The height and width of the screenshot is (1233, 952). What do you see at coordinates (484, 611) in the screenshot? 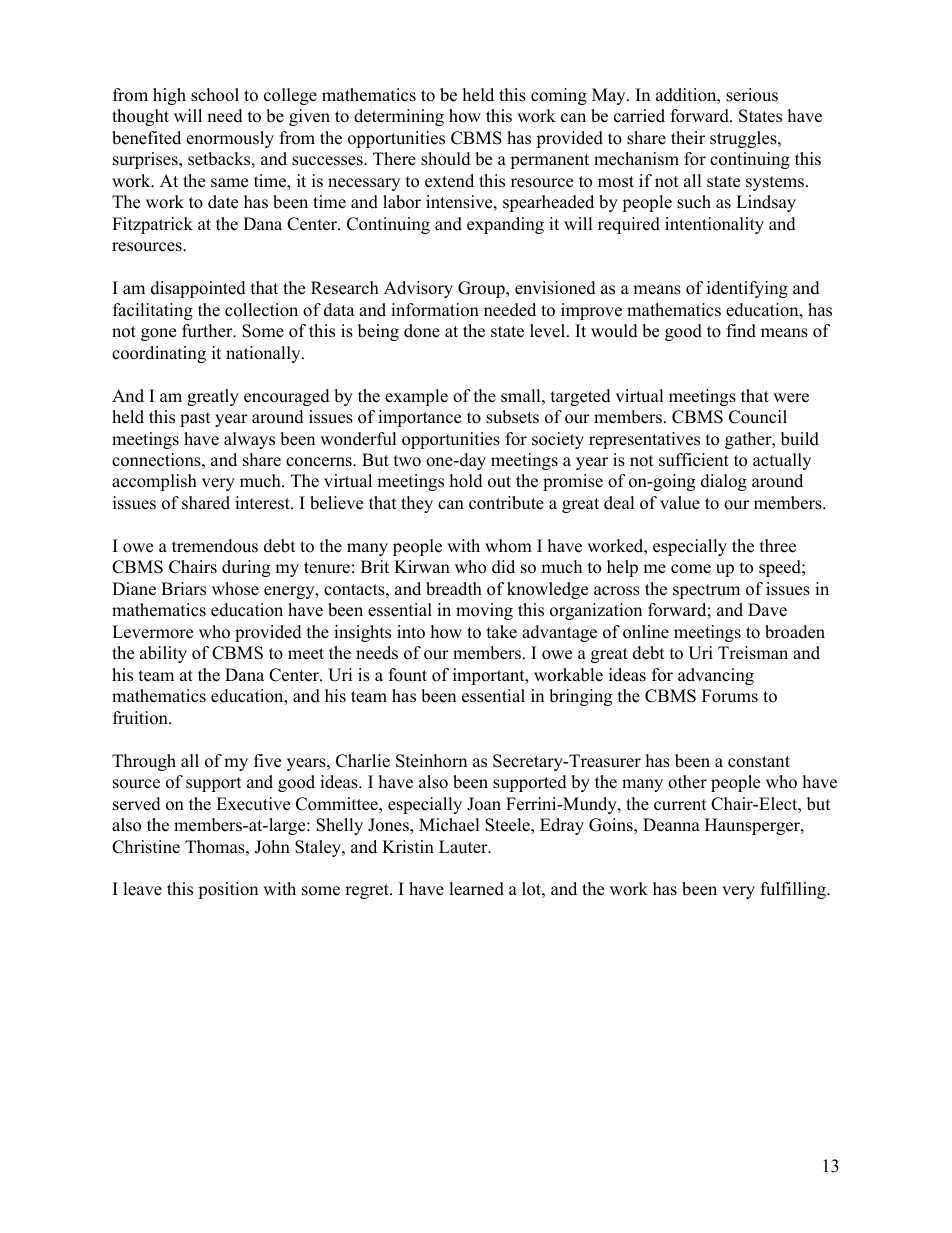
I see `moving` at bounding box center [484, 611].
